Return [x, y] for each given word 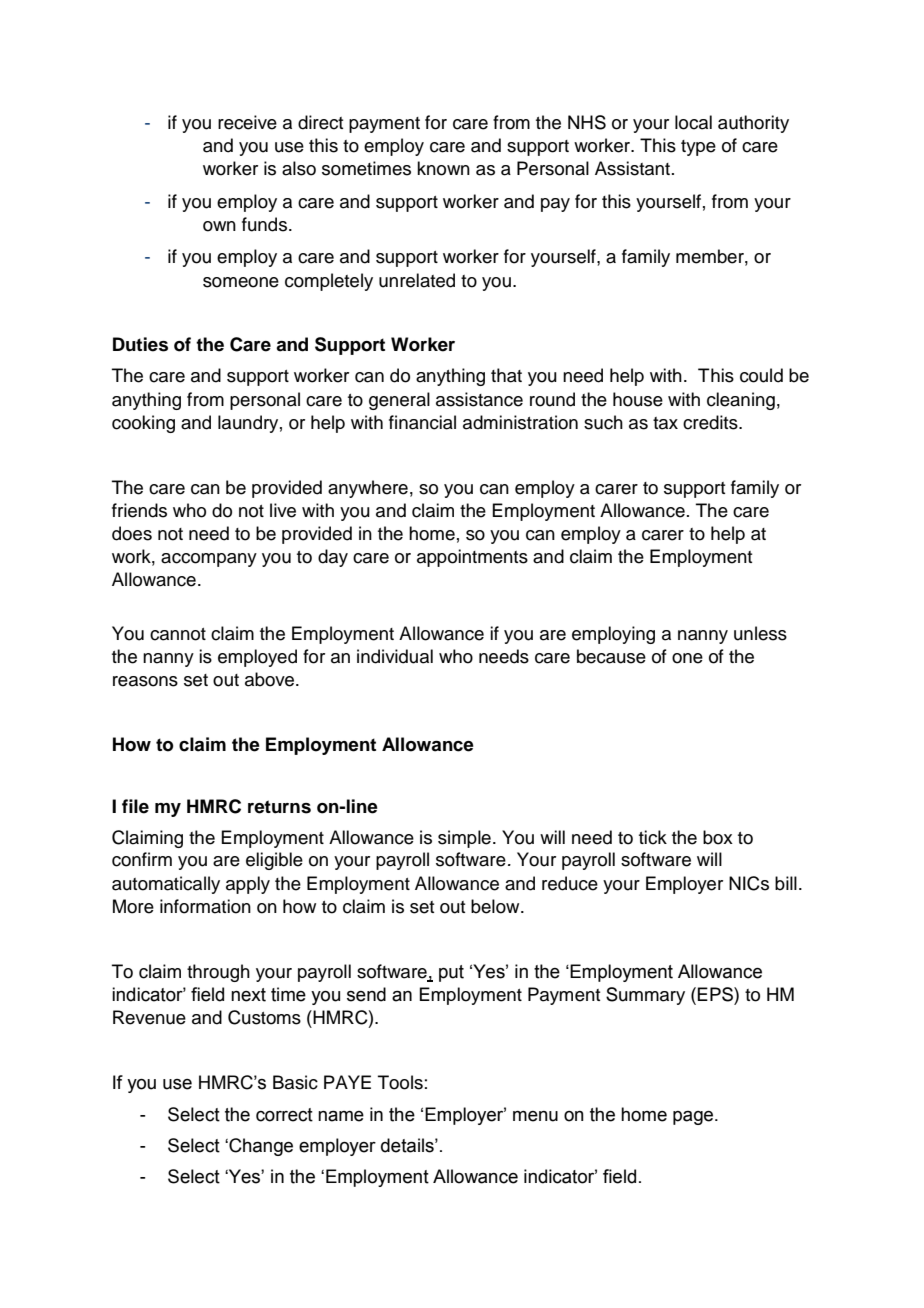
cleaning [741, 401]
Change [260, 1147]
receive [247, 122]
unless [760, 633]
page [694, 1118]
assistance [479, 399]
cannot [178, 634]
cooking [143, 424]
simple [464, 839]
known [443, 168]
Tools [400, 1082]
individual [395, 656]
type [698, 148]
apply [248, 885]
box [718, 837]
